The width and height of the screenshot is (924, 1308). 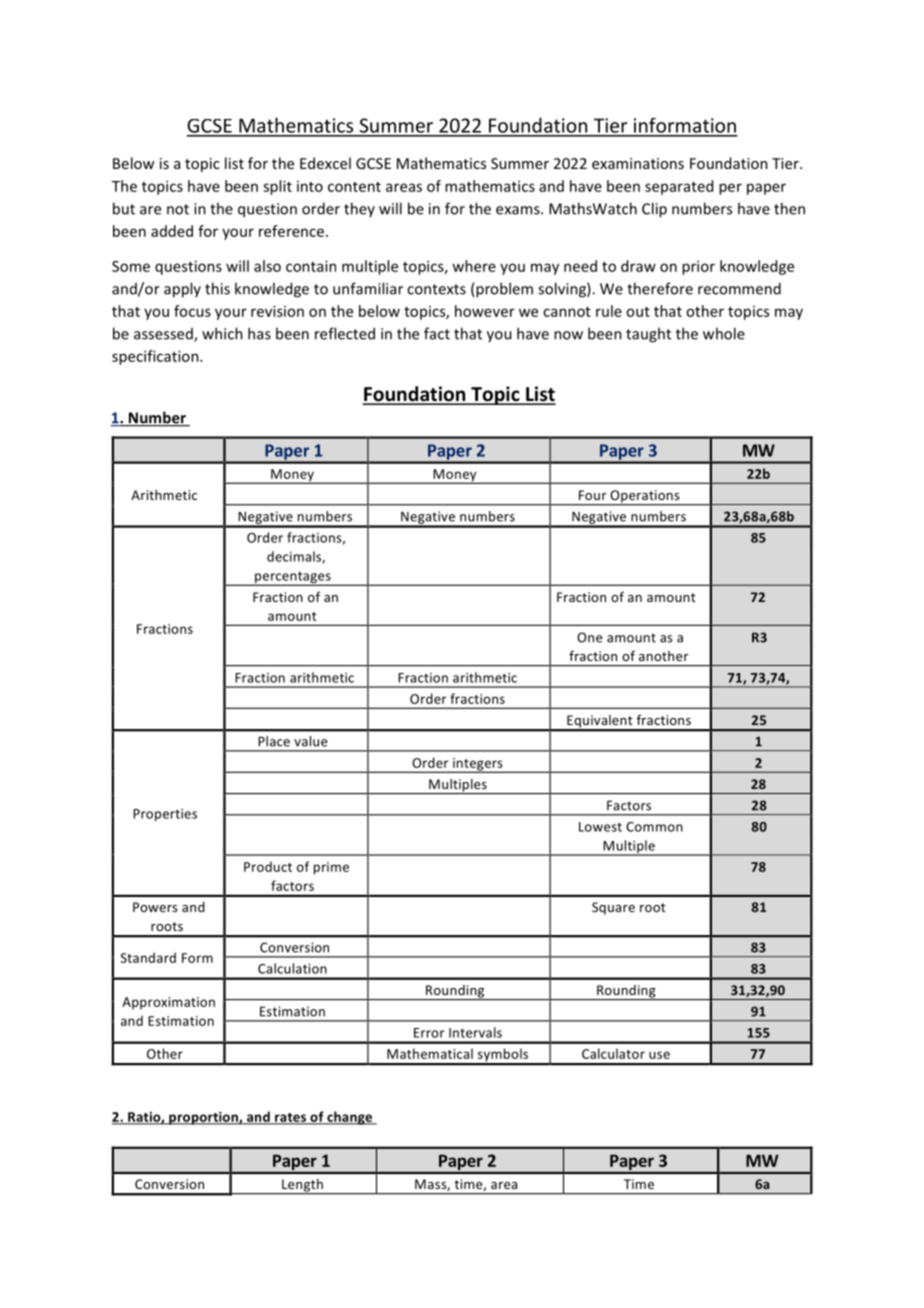 What do you see at coordinates (350, 1118) in the screenshot?
I see `change` at bounding box center [350, 1118].
